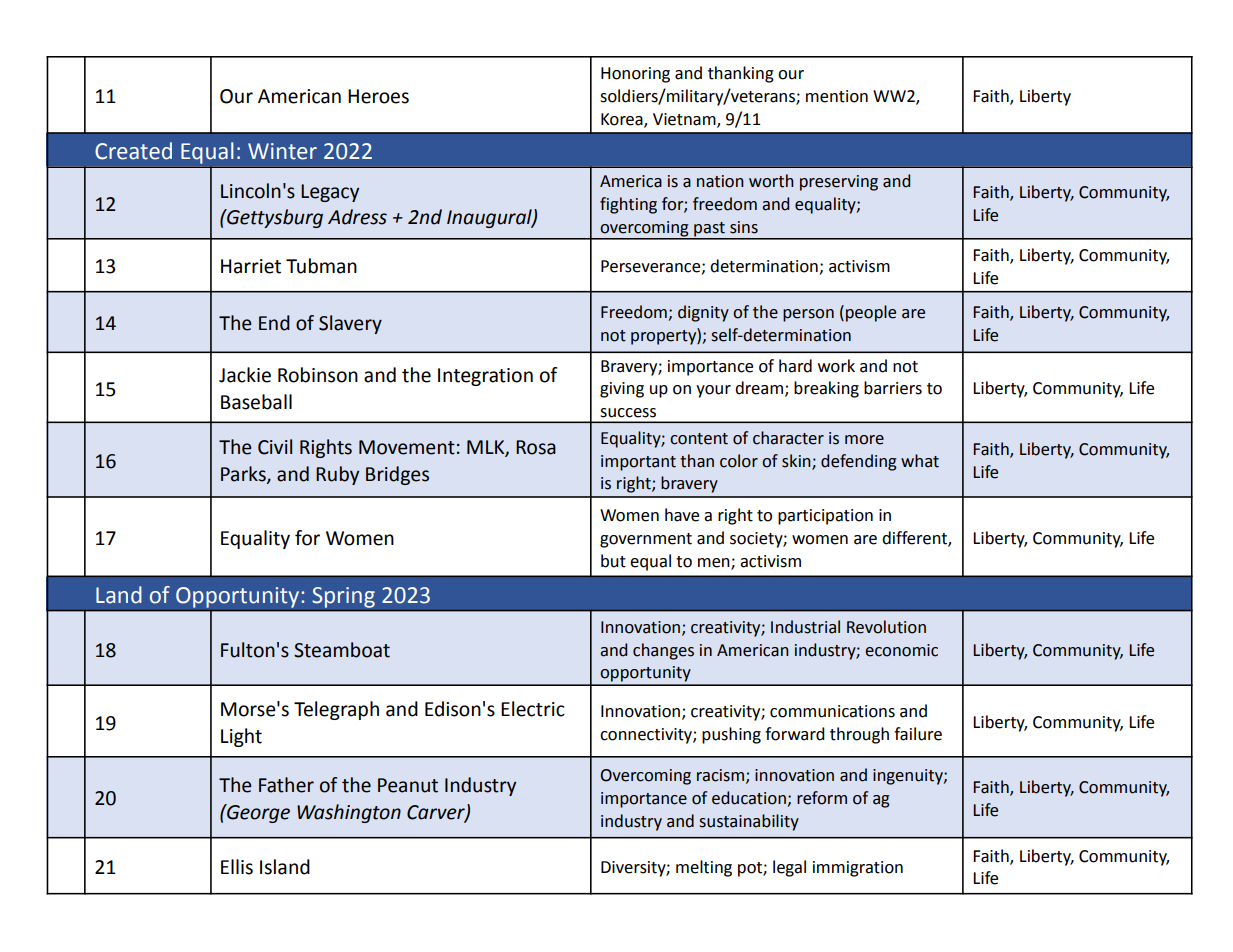 The image size is (1233, 952). I want to click on dignity, so click(703, 313).
